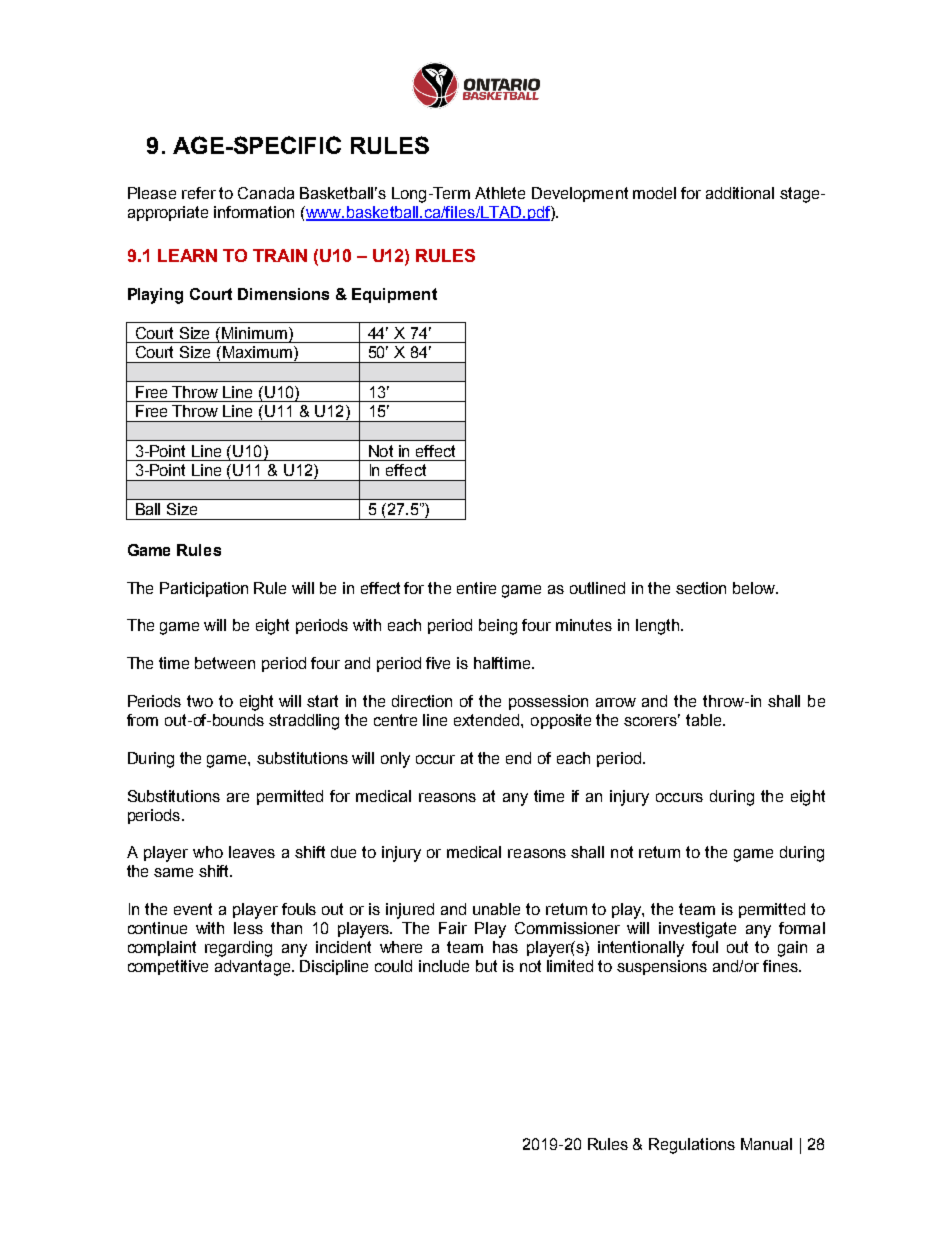 The width and height of the screenshot is (952, 1233). I want to click on but, so click(486, 966).
